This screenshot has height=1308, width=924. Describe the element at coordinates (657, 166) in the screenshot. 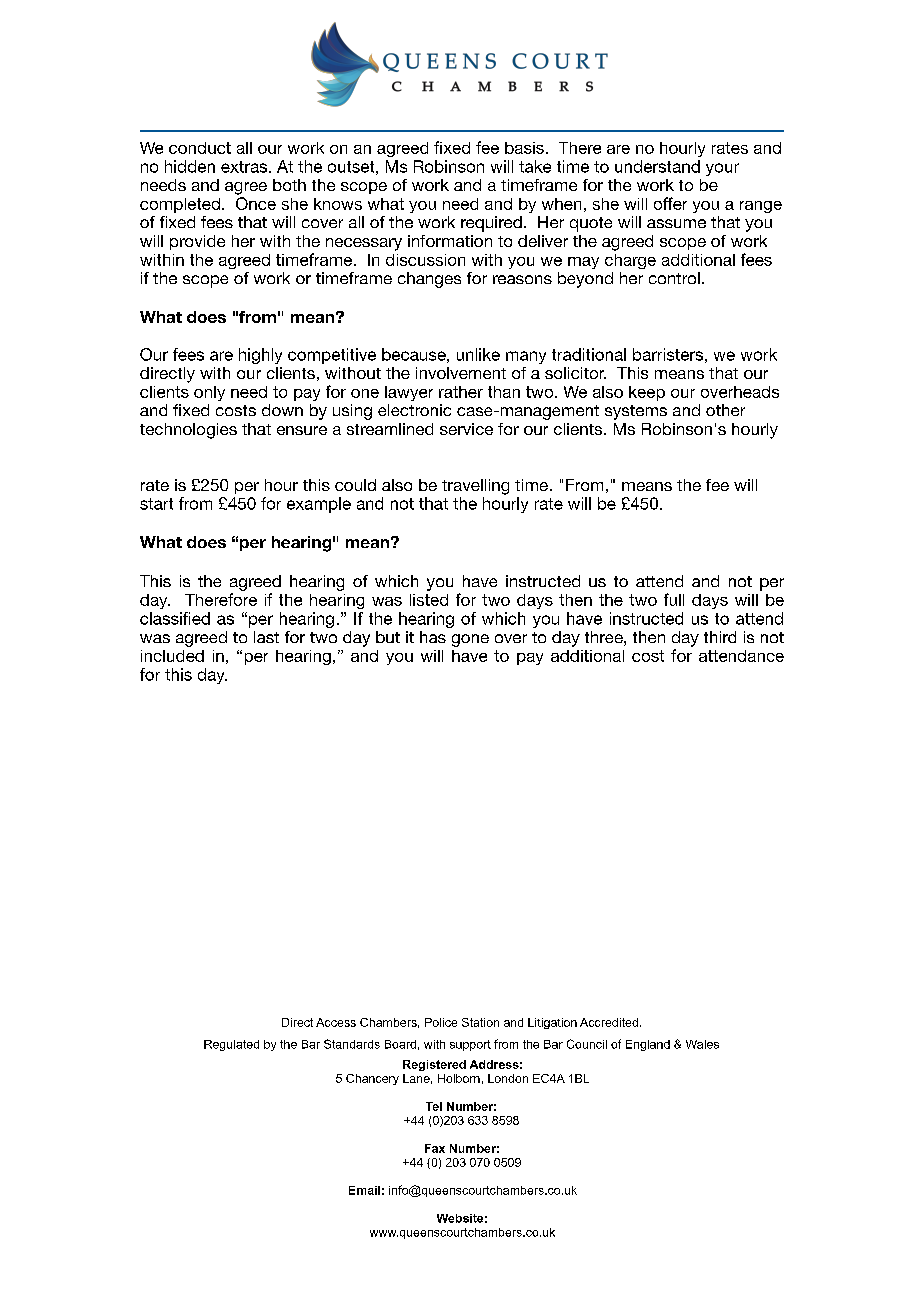

I see `understand` at that location.
